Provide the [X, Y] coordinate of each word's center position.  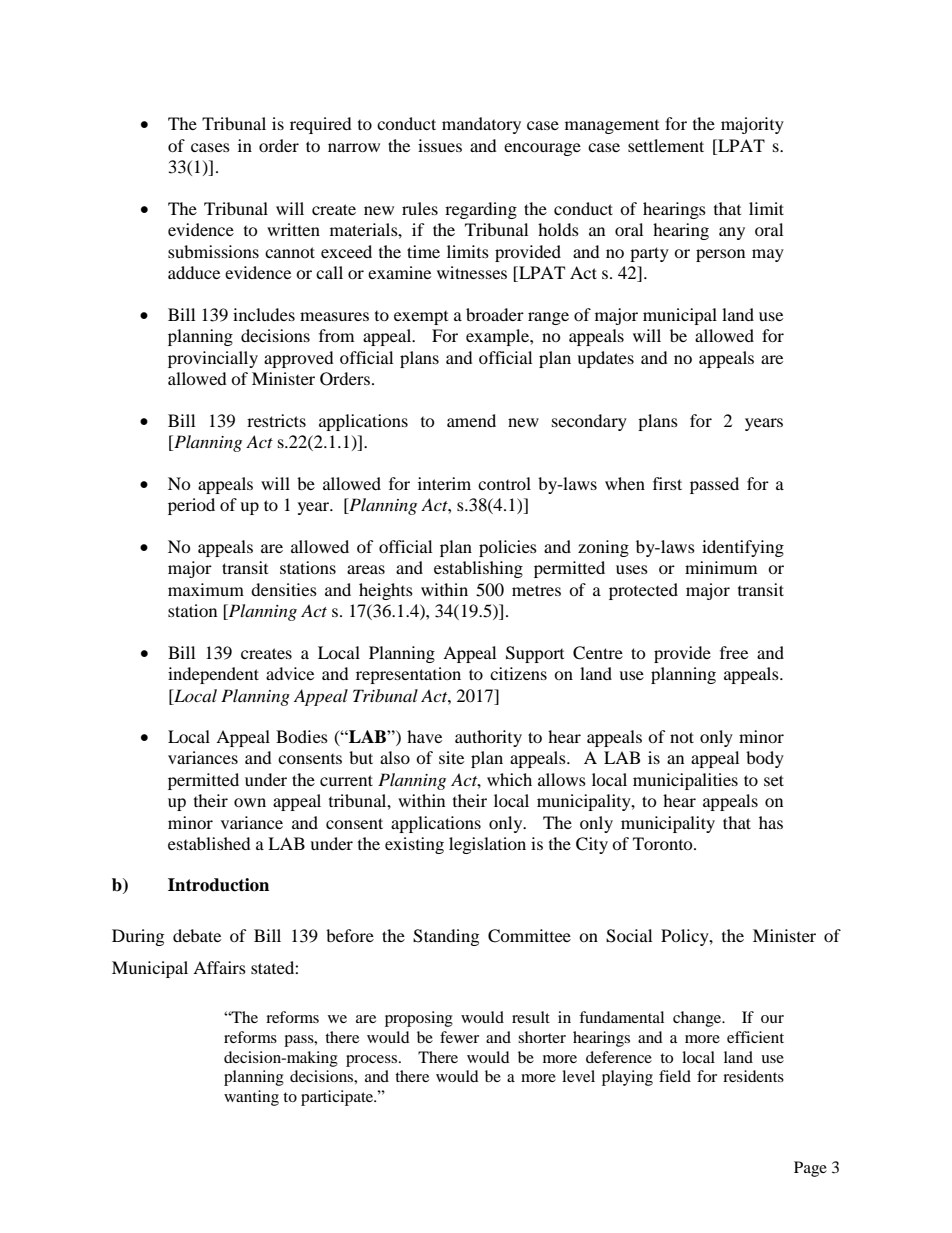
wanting [251, 1098]
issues [440, 145]
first [667, 483]
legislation [487, 845]
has [771, 822]
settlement [666, 145]
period [191, 506]
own [250, 802]
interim [444, 483]
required [321, 125]
